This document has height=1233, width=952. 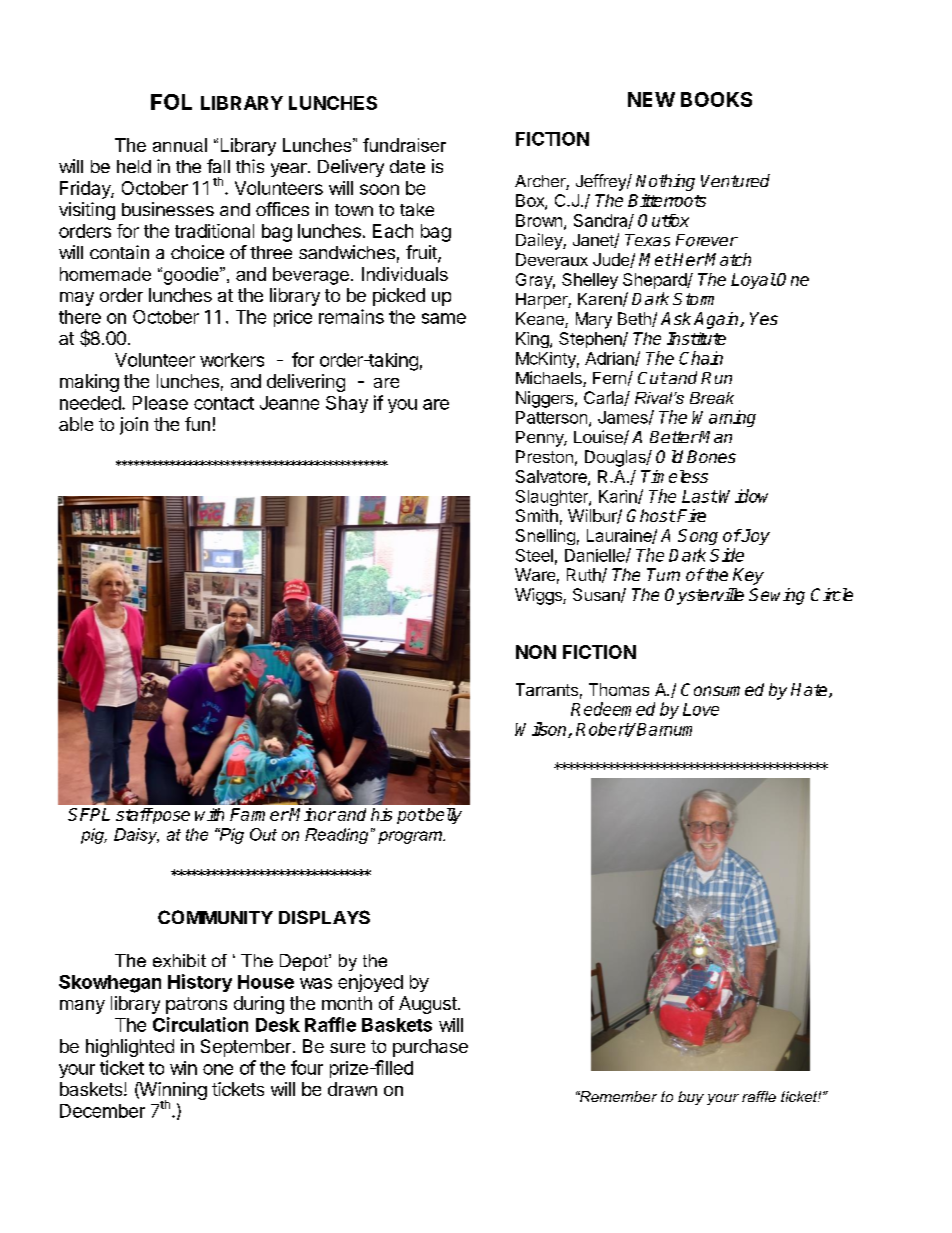 What do you see at coordinates (180, 145) in the document?
I see `annual` at bounding box center [180, 145].
